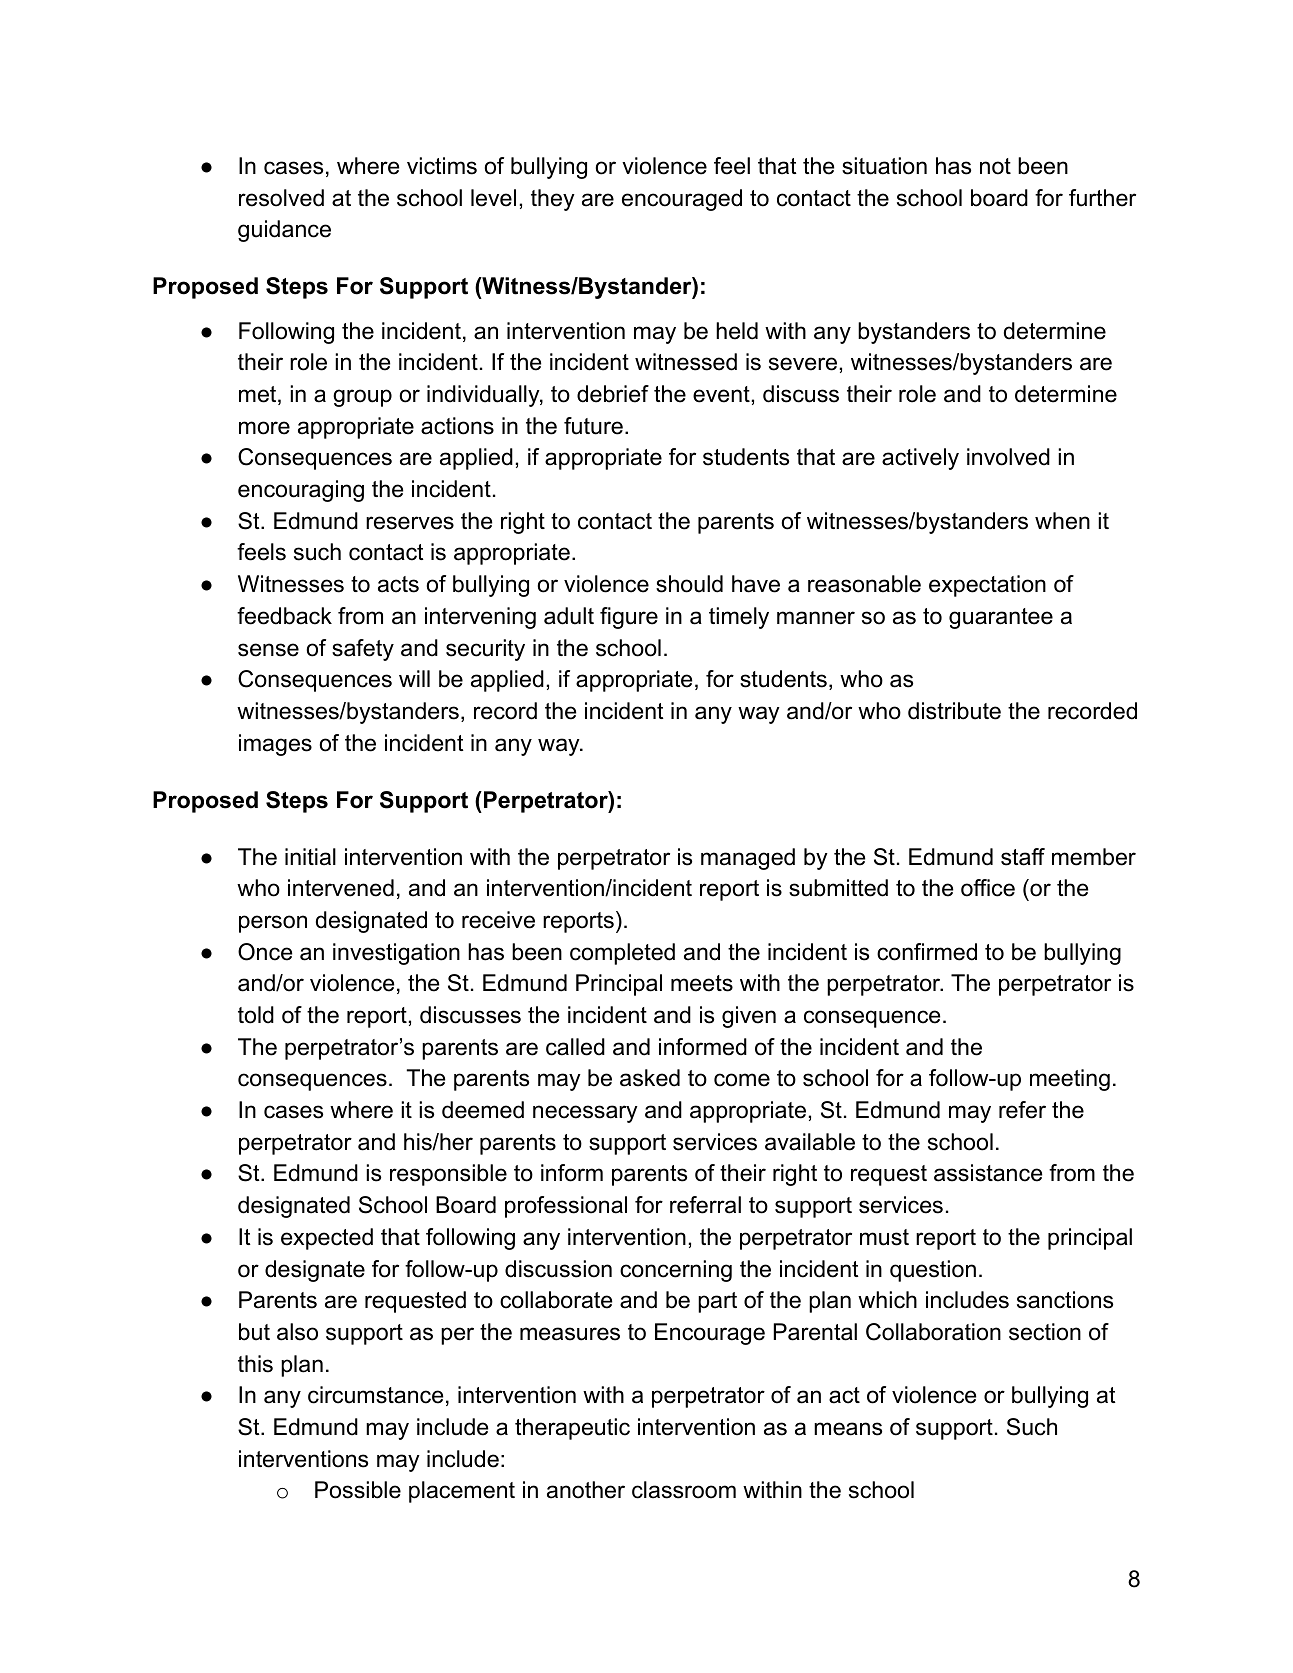 The height and width of the screenshot is (1673, 1293). What do you see at coordinates (448, 1175) in the screenshot?
I see `responsible` at bounding box center [448, 1175].
